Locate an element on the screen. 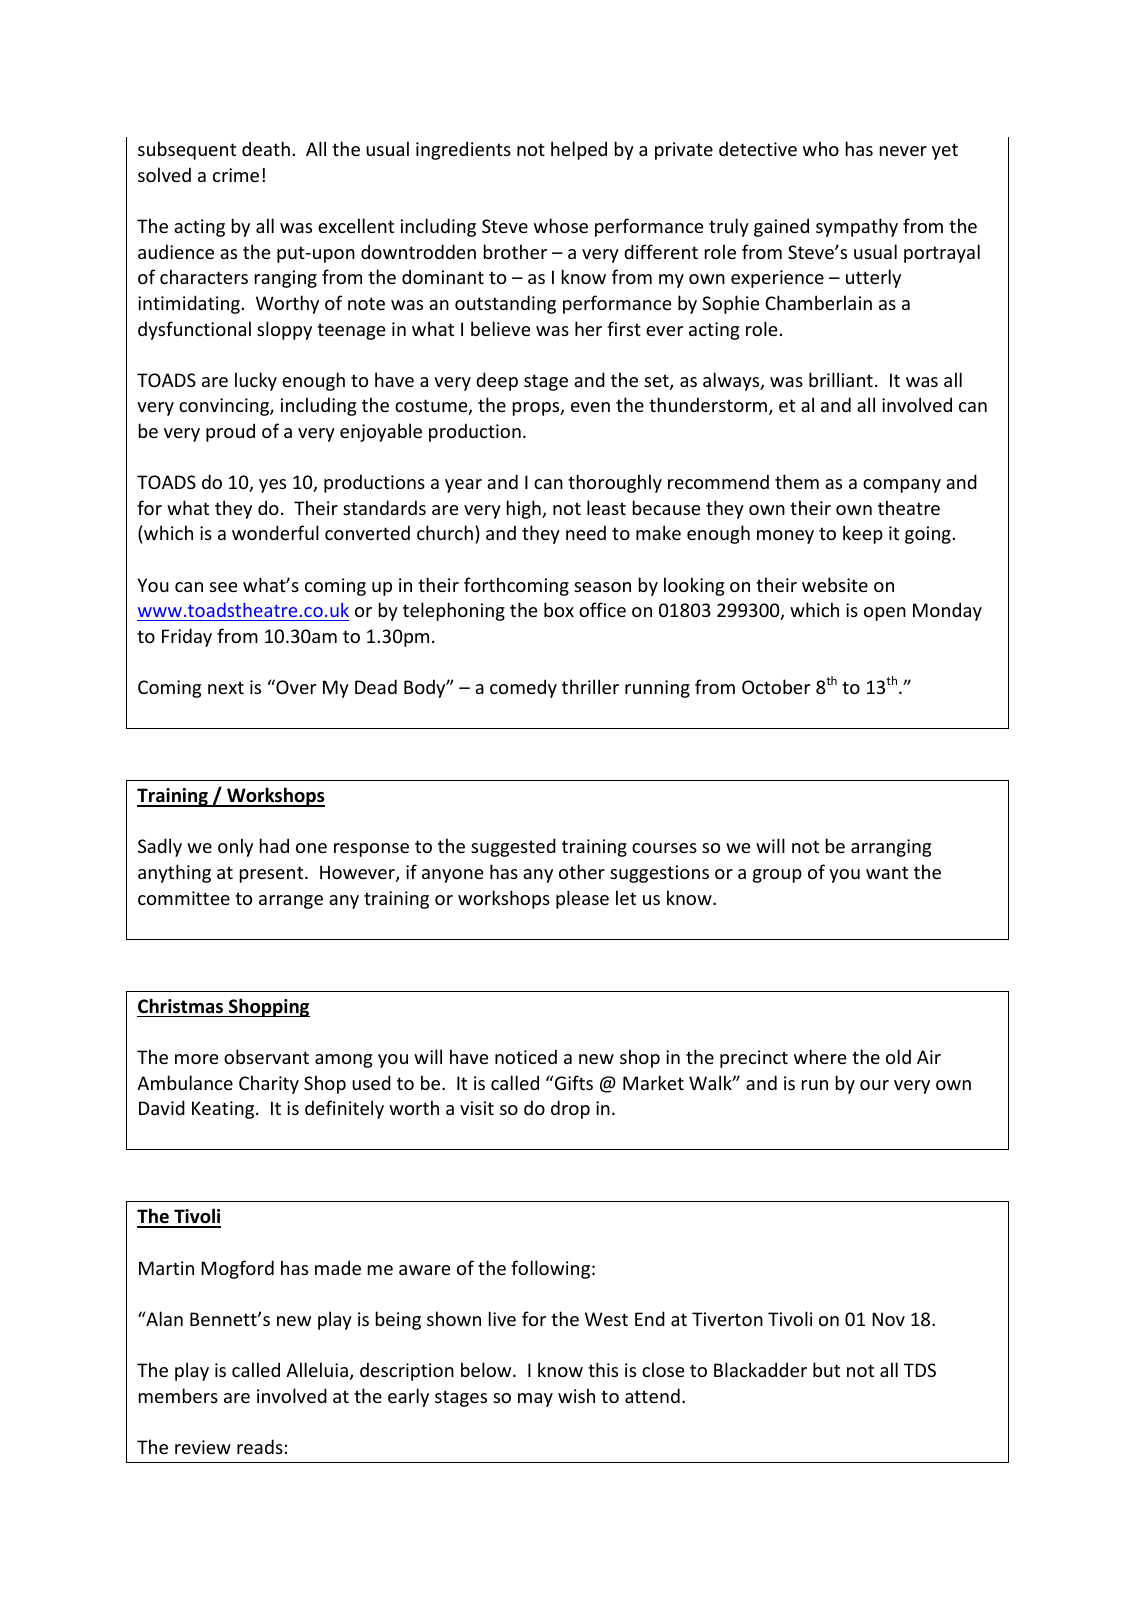  sympathy is located at coordinates (857, 227).
